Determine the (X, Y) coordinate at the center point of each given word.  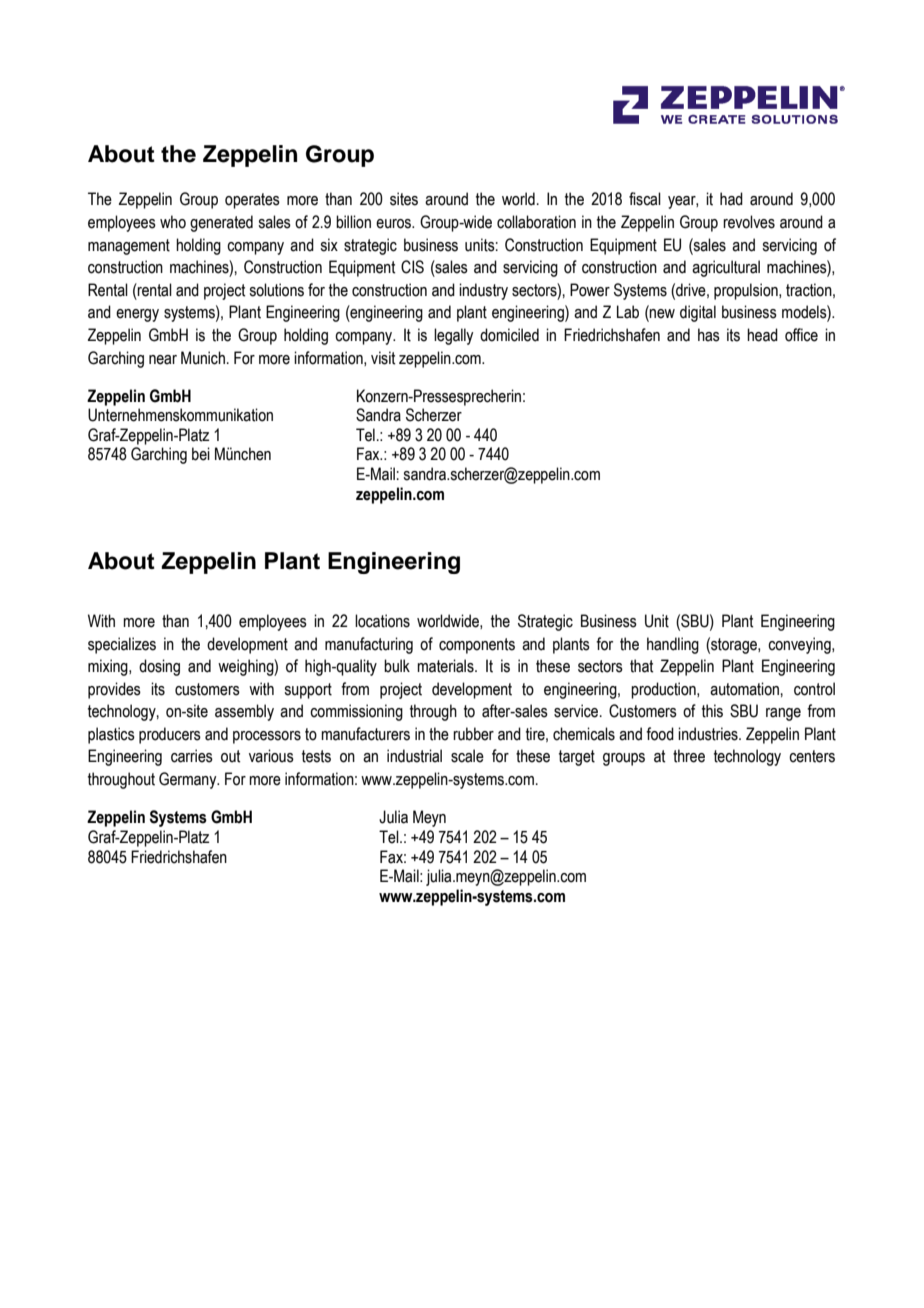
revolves (749, 222)
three (689, 756)
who (173, 222)
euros (394, 224)
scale (467, 756)
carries (192, 756)
